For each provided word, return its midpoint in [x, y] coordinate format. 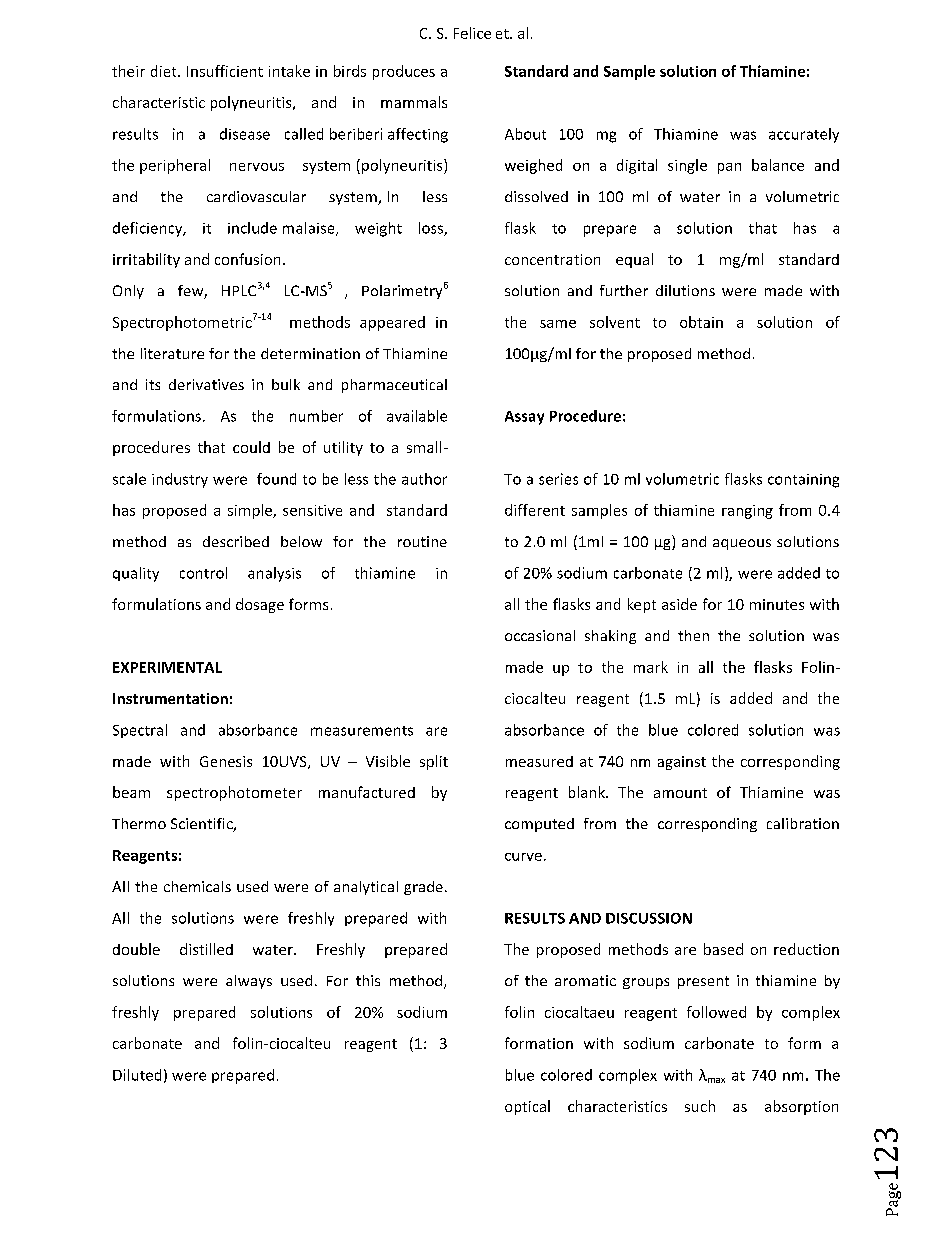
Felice [472, 33]
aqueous [742, 544]
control [203, 573]
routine [422, 541]
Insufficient [225, 71]
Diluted [137, 1075]
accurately [804, 135]
